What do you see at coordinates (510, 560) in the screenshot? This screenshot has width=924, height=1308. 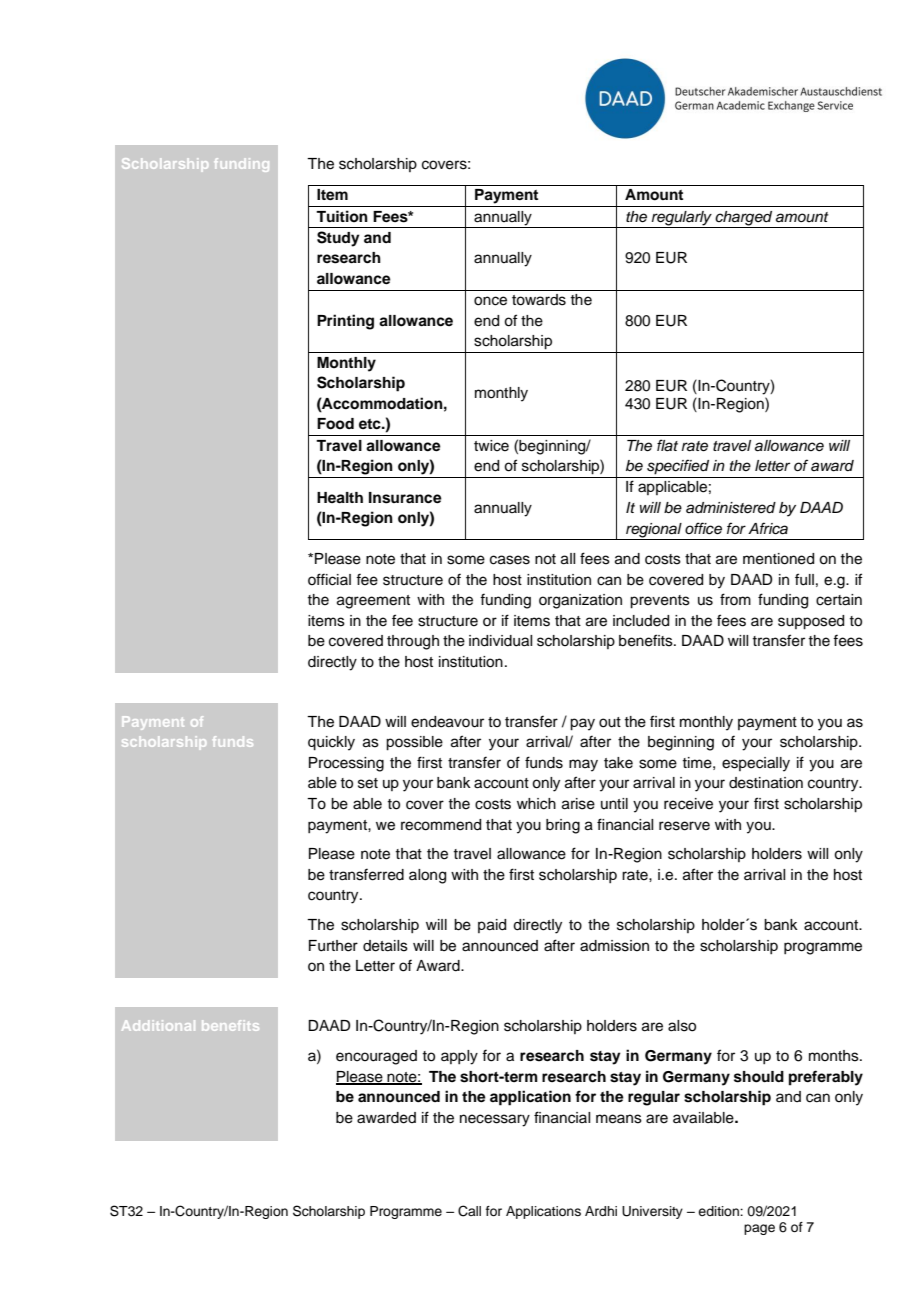 I see `cases` at bounding box center [510, 560].
